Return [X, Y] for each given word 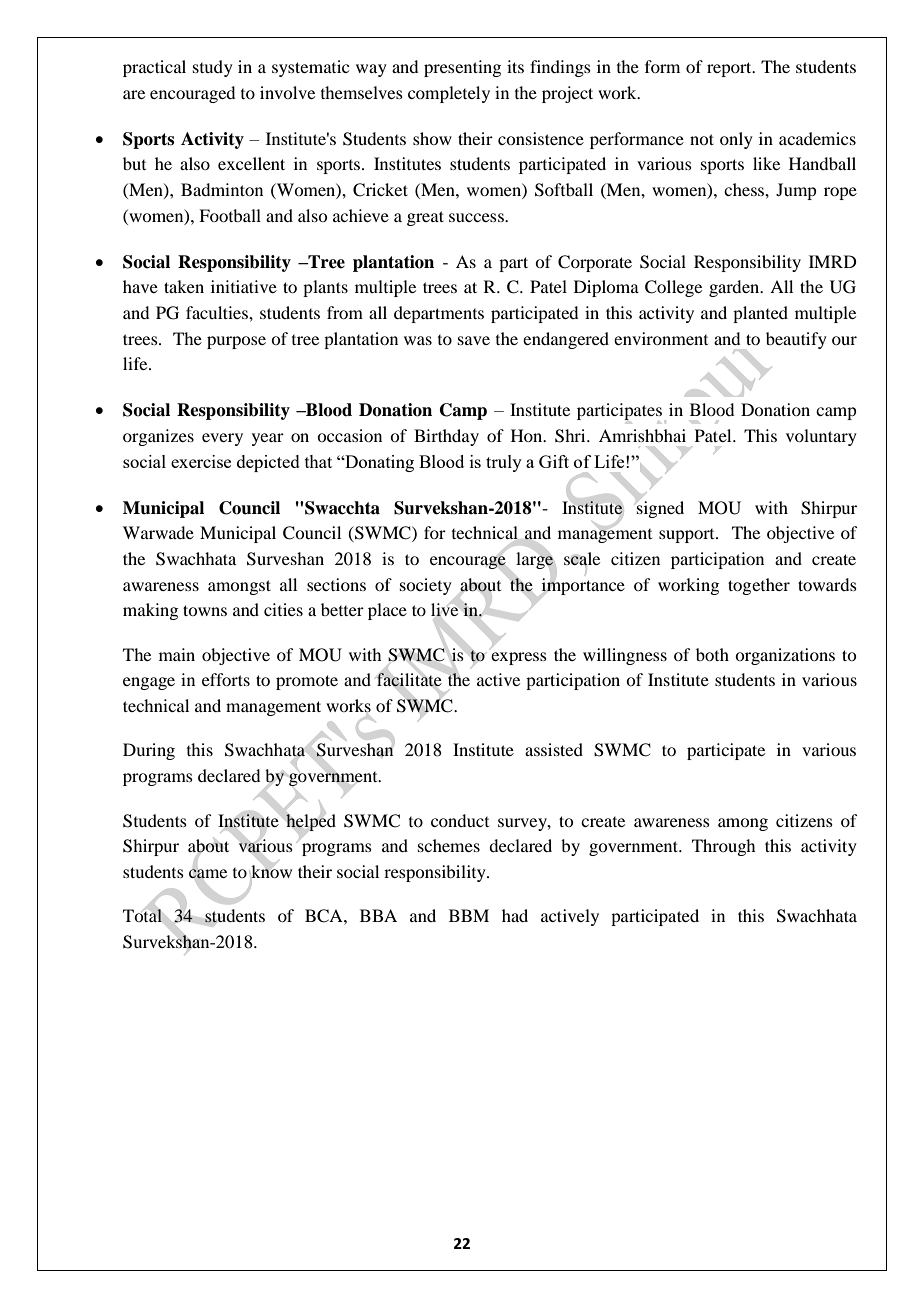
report [730, 69]
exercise [201, 461]
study [213, 68]
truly [504, 463]
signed [660, 509]
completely [449, 94]
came [208, 874]
